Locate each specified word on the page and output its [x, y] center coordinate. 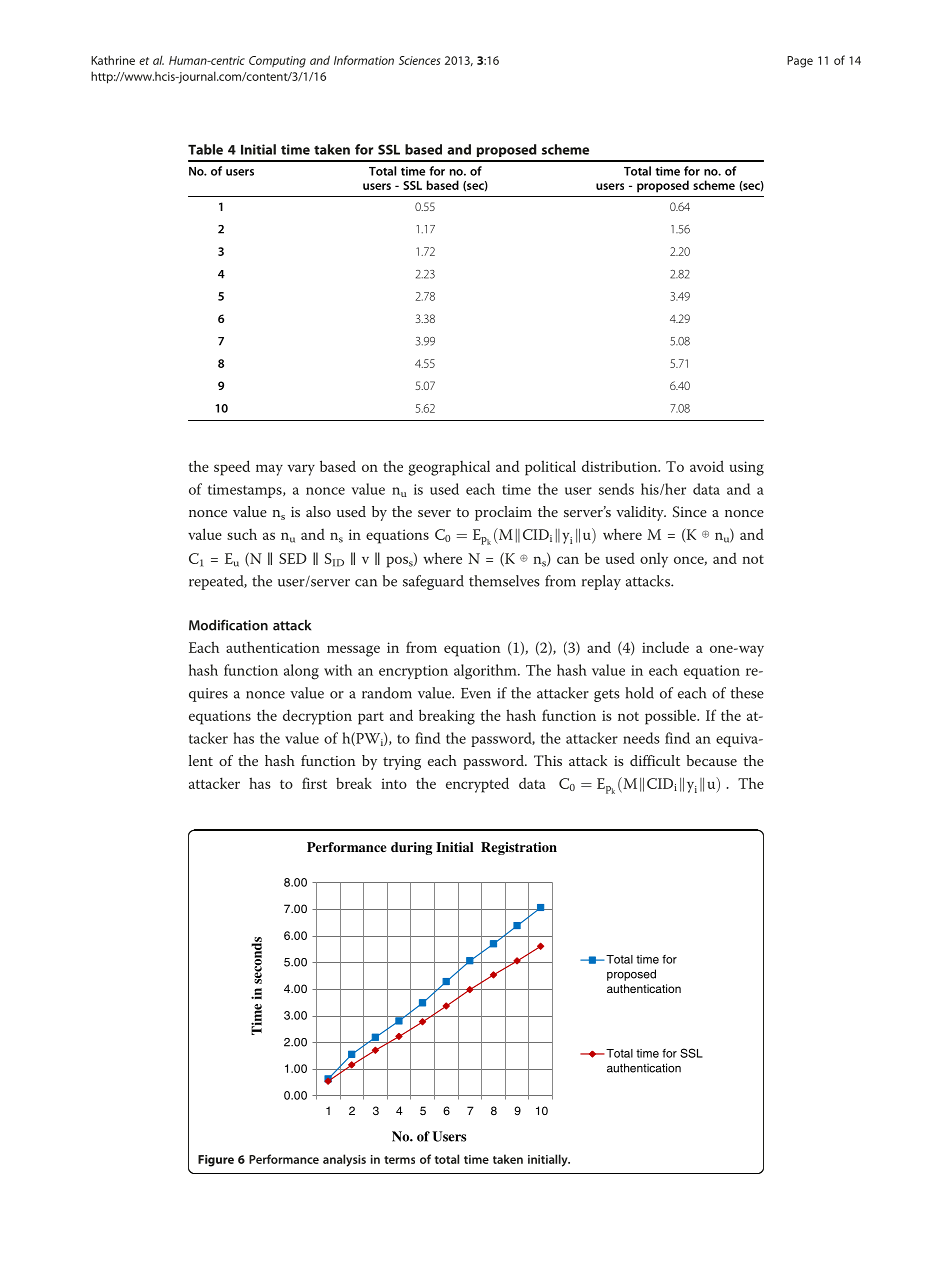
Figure [216, 1161]
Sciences [419, 60]
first [314, 783]
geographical [449, 468]
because [711, 760]
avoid [707, 466]
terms [399, 1160]
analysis [344, 1160]
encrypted [477, 785]
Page [800, 62]
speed [232, 468]
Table [205, 149]
